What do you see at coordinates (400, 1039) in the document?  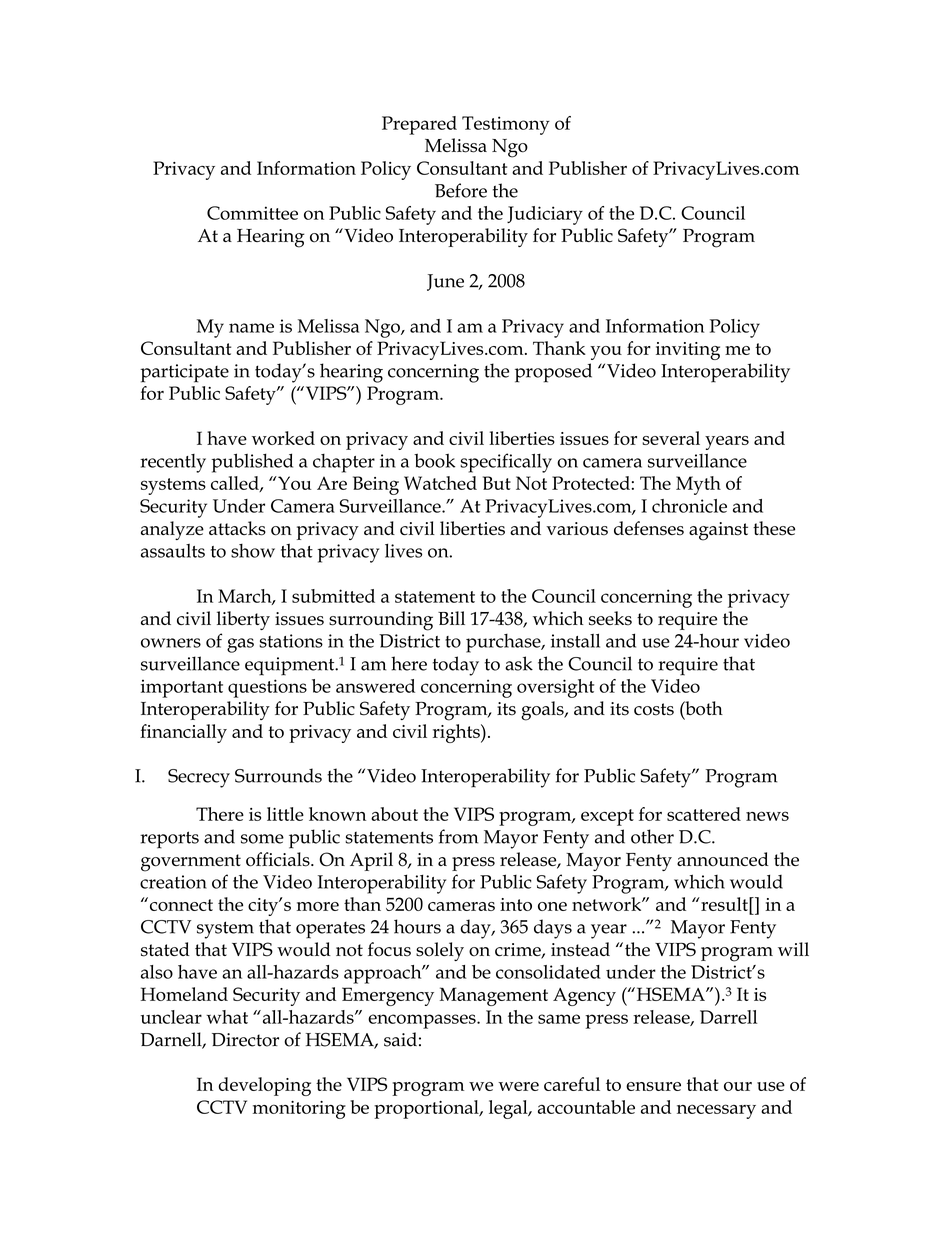 I see `said` at bounding box center [400, 1039].
